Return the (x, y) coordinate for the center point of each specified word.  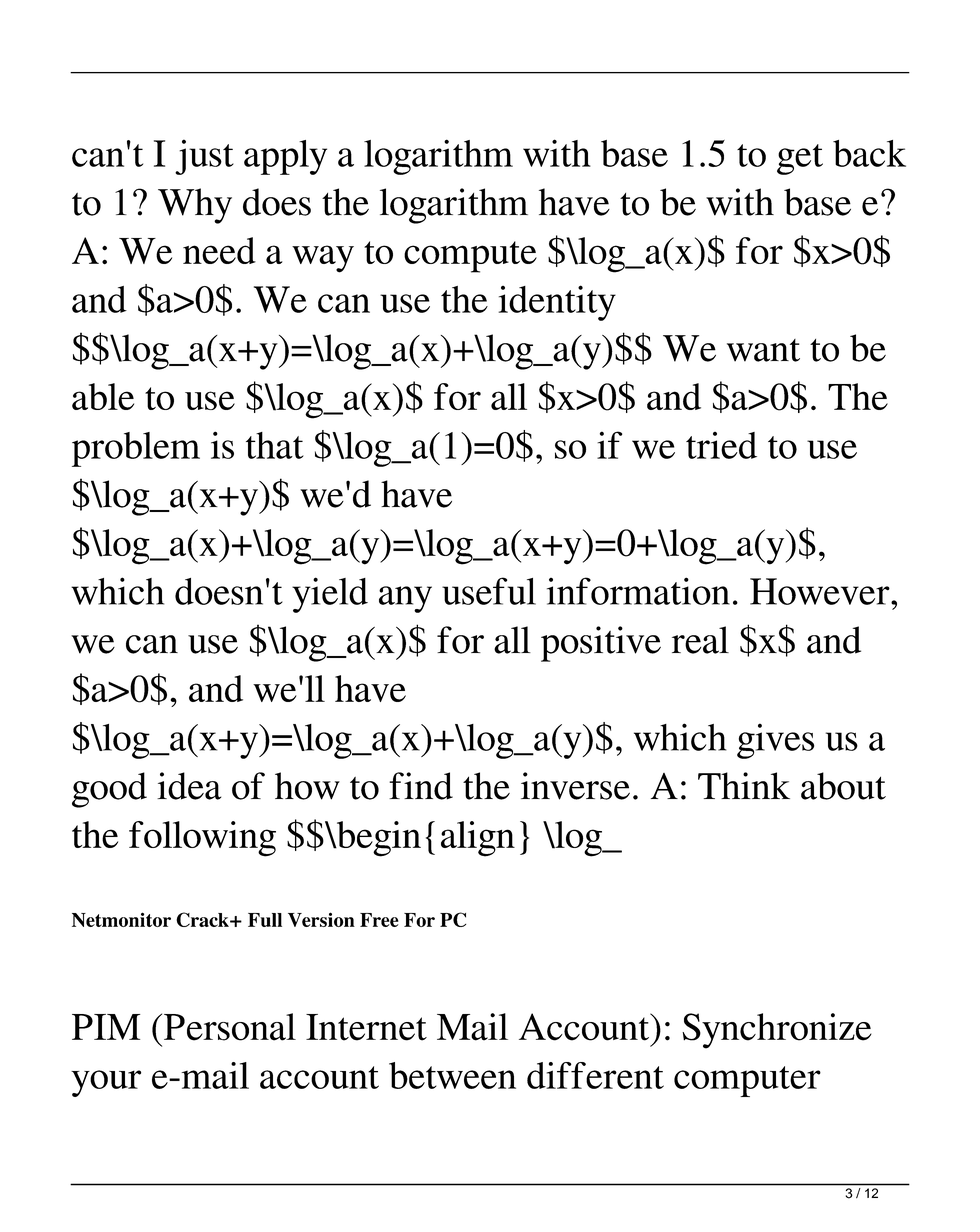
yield (330, 595)
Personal (230, 1027)
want (763, 350)
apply (285, 157)
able (103, 396)
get (800, 159)
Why (195, 206)
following (202, 839)
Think (744, 785)
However (821, 591)
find (421, 786)
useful (489, 591)
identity (557, 303)
